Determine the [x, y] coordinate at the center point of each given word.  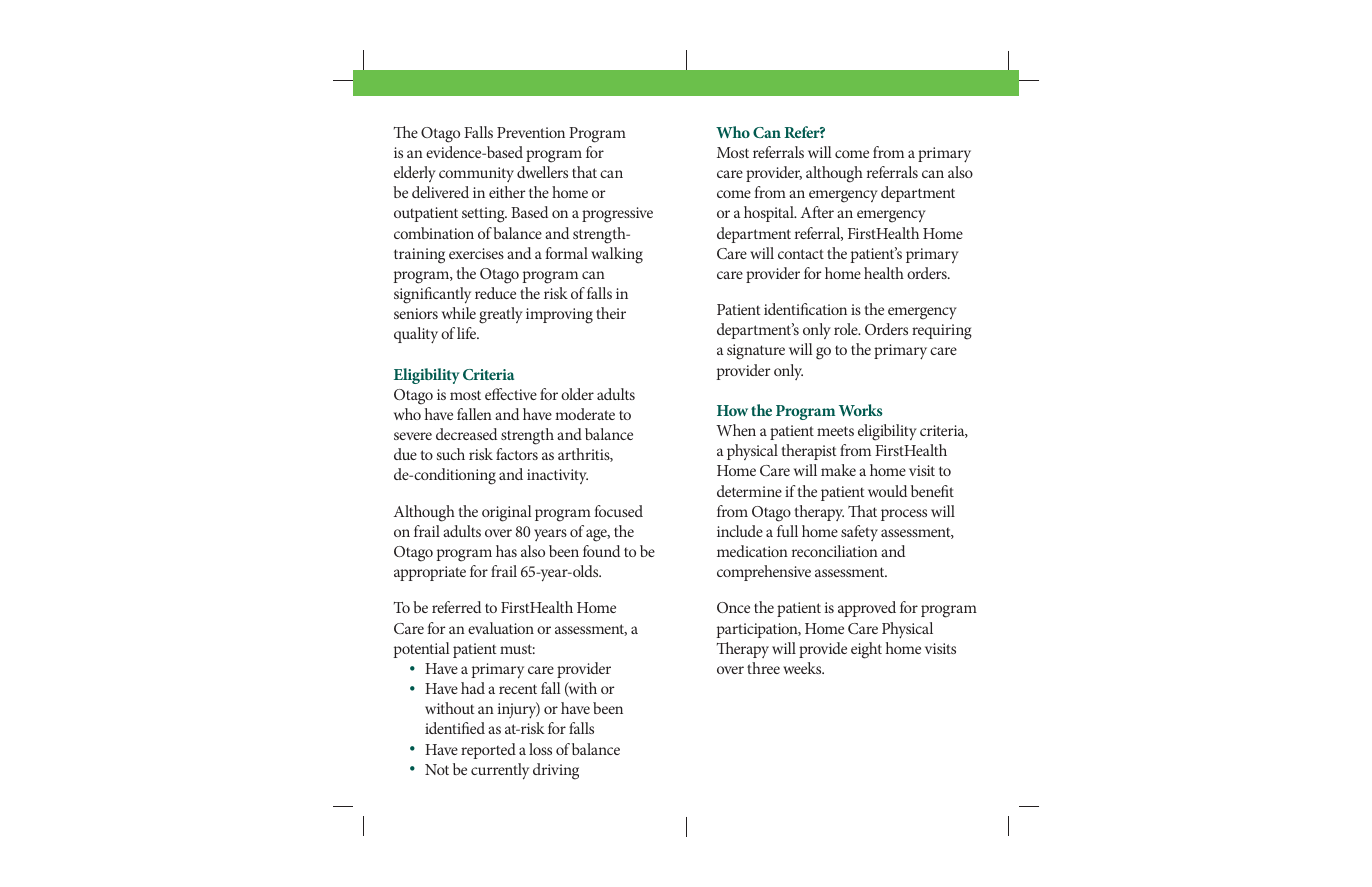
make [838, 470]
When [736, 430]
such [450, 454]
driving [556, 771]
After [817, 212]
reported [488, 751]
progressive [617, 215]
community [476, 174]
